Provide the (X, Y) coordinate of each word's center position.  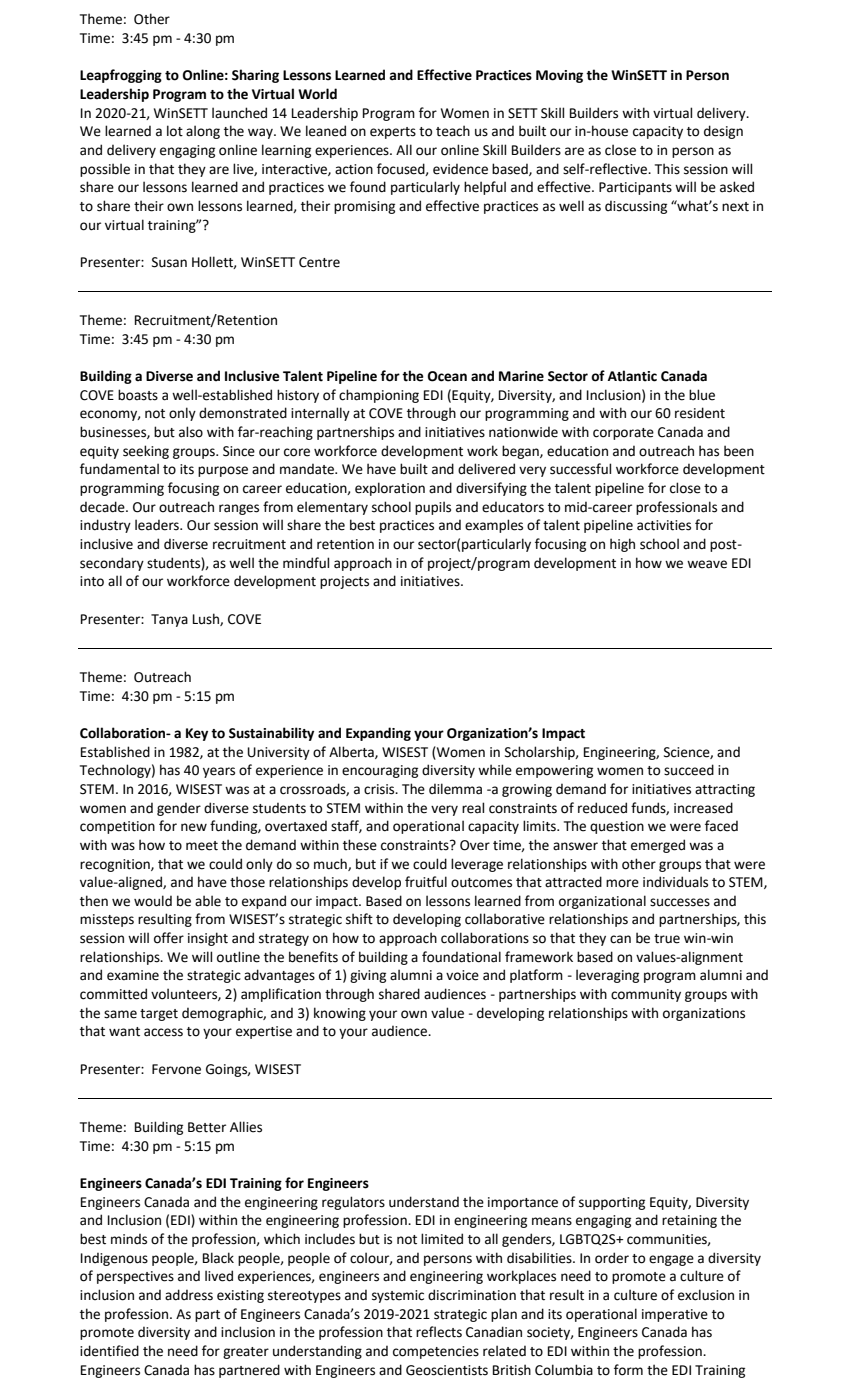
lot (175, 131)
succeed (689, 770)
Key (197, 734)
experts (393, 133)
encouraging (380, 771)
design (723, 132)
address (189, 1295)
